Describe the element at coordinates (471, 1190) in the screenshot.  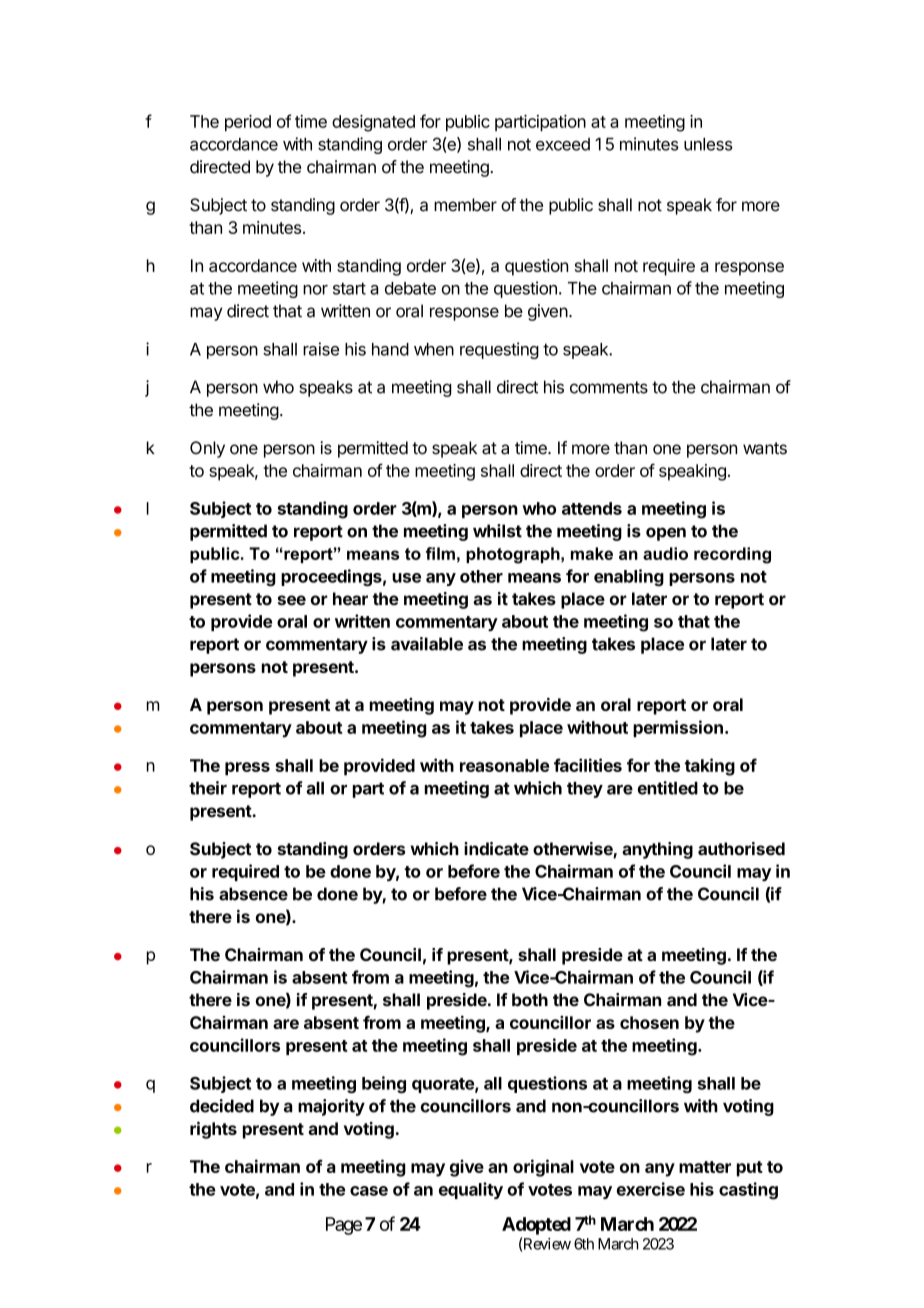
I see `equality` at that location.
